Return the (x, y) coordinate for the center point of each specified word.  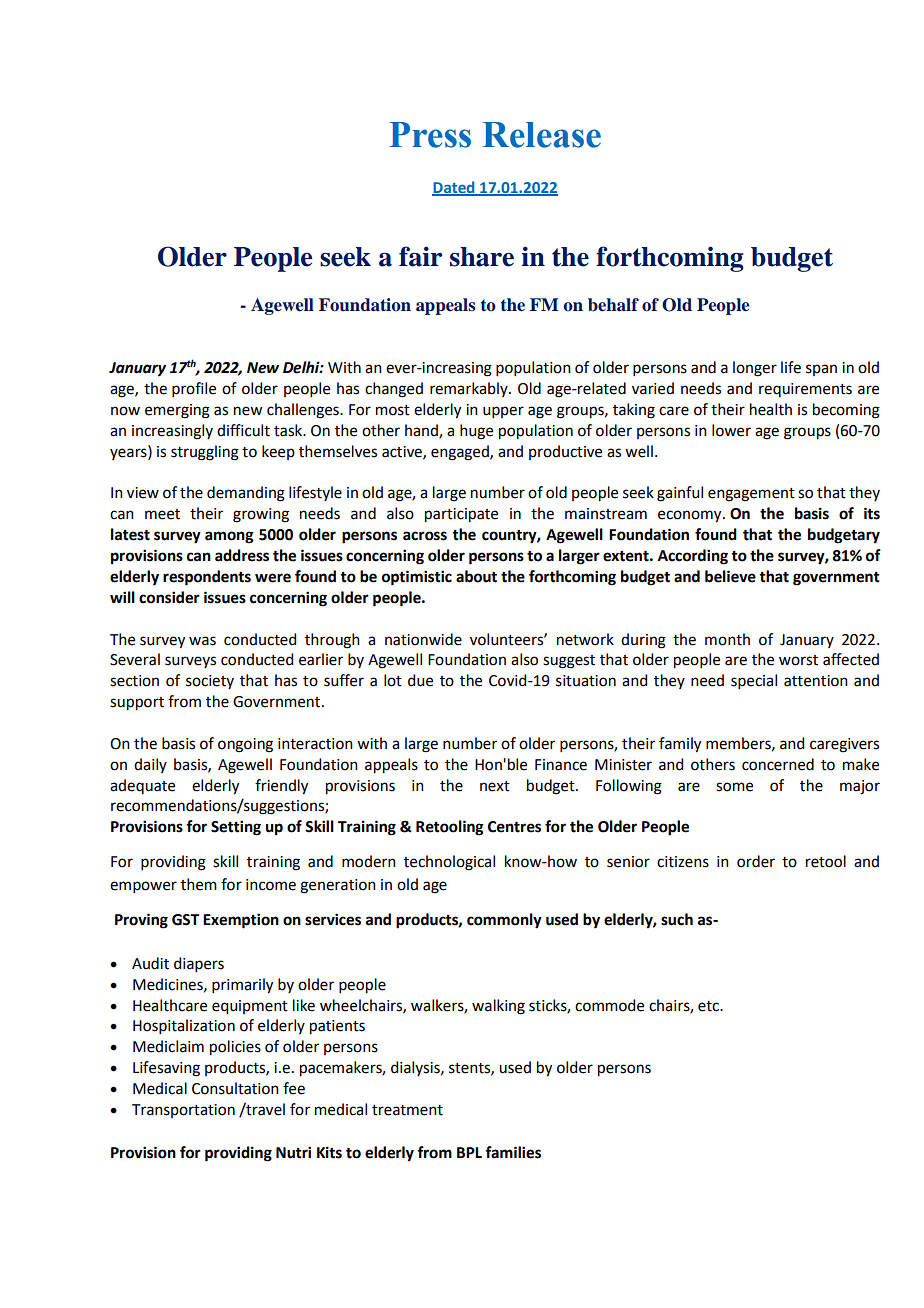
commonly (504, 921)
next (495, 786)
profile (194, 389)
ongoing (245, 745)
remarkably (470, 389)
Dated (454, 188)
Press (430, 135)
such (677, 919)
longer (755, 369)
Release (541, 135)
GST (185, 920)
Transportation (183, 1111)
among (229, 537)
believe (730, 576)
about (476, 576)
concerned (778, 764)
